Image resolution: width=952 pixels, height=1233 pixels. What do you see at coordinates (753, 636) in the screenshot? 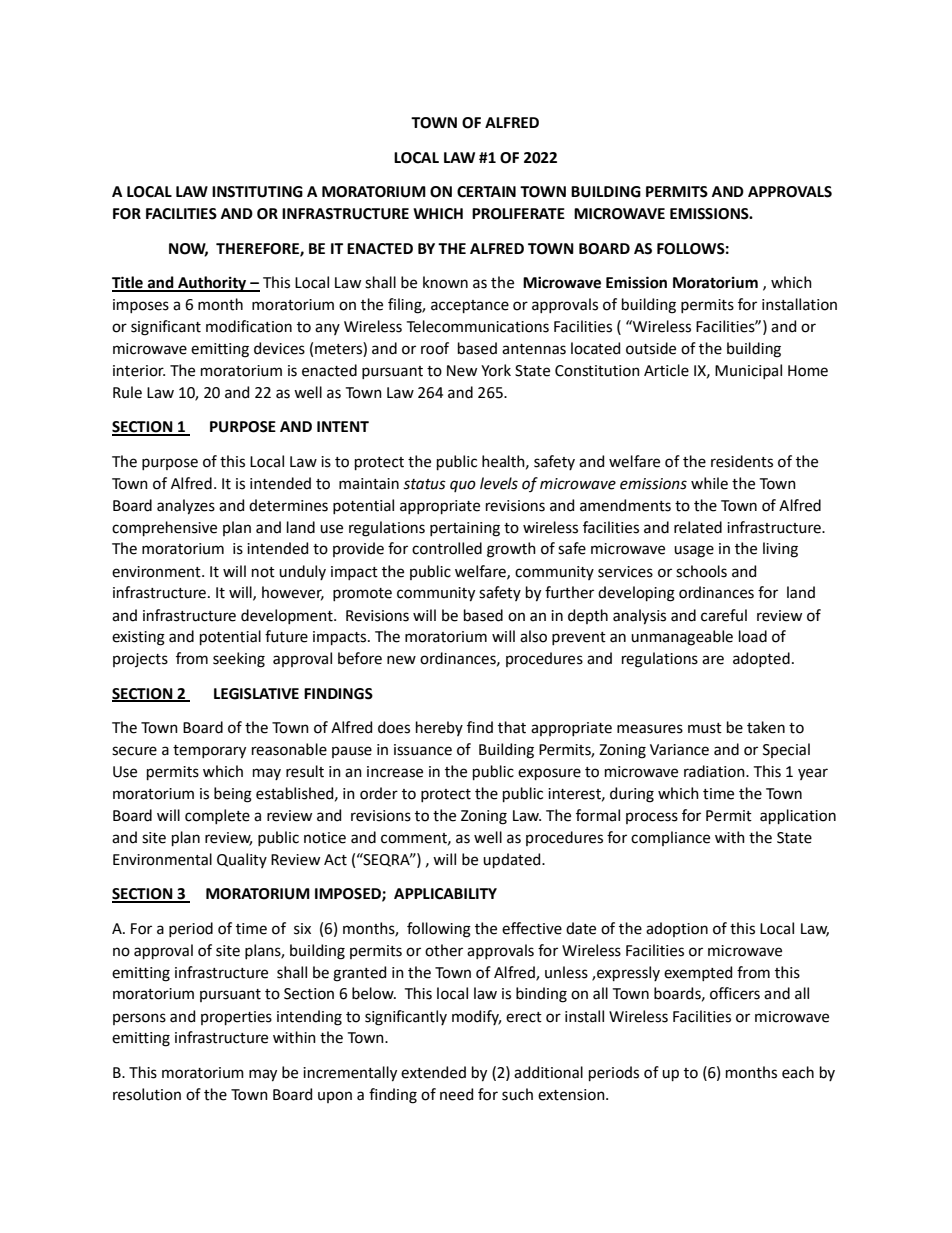
I see `load` at bounding box center [753, 636].
